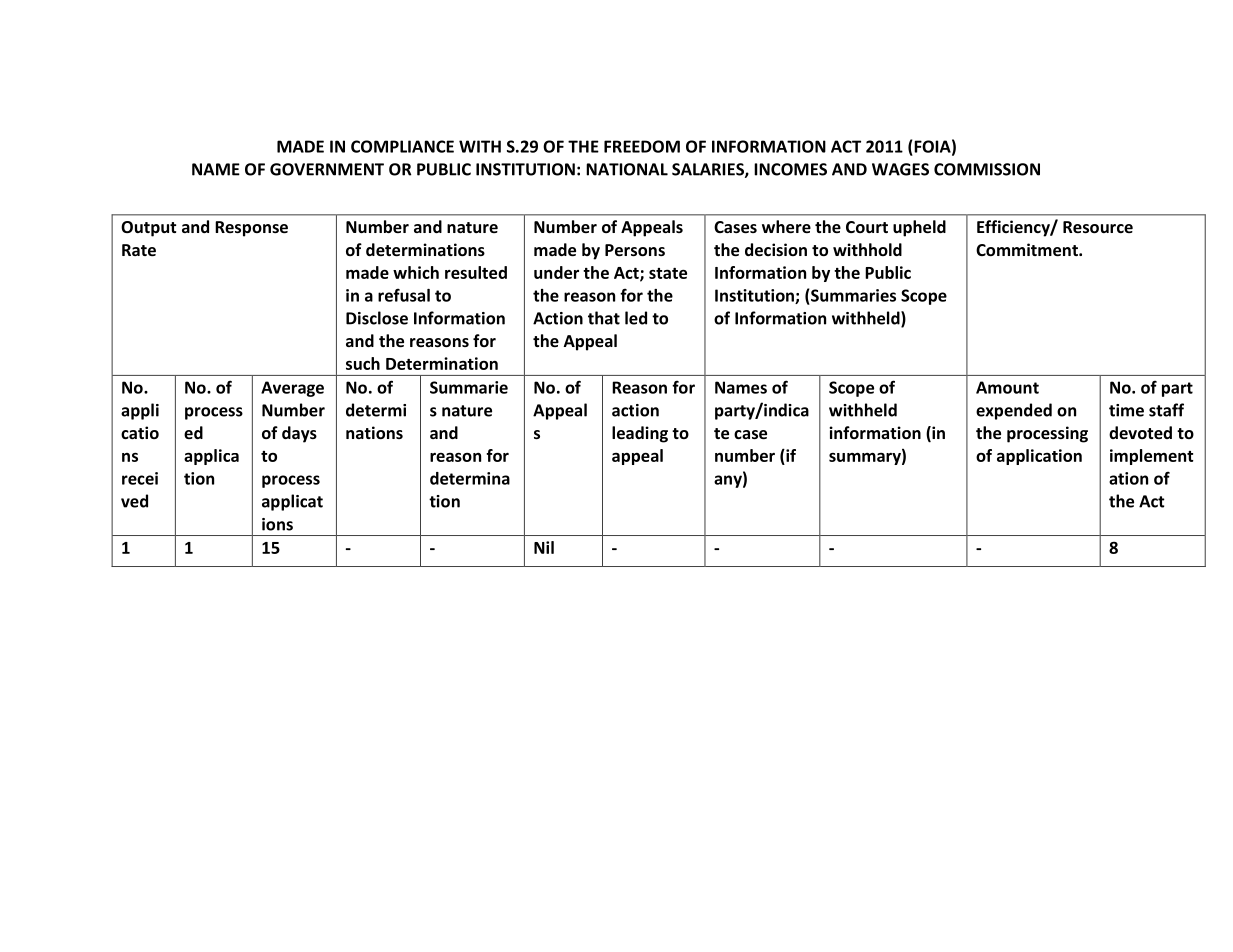  I want to click on COMMISSION, so click(987, 169).
